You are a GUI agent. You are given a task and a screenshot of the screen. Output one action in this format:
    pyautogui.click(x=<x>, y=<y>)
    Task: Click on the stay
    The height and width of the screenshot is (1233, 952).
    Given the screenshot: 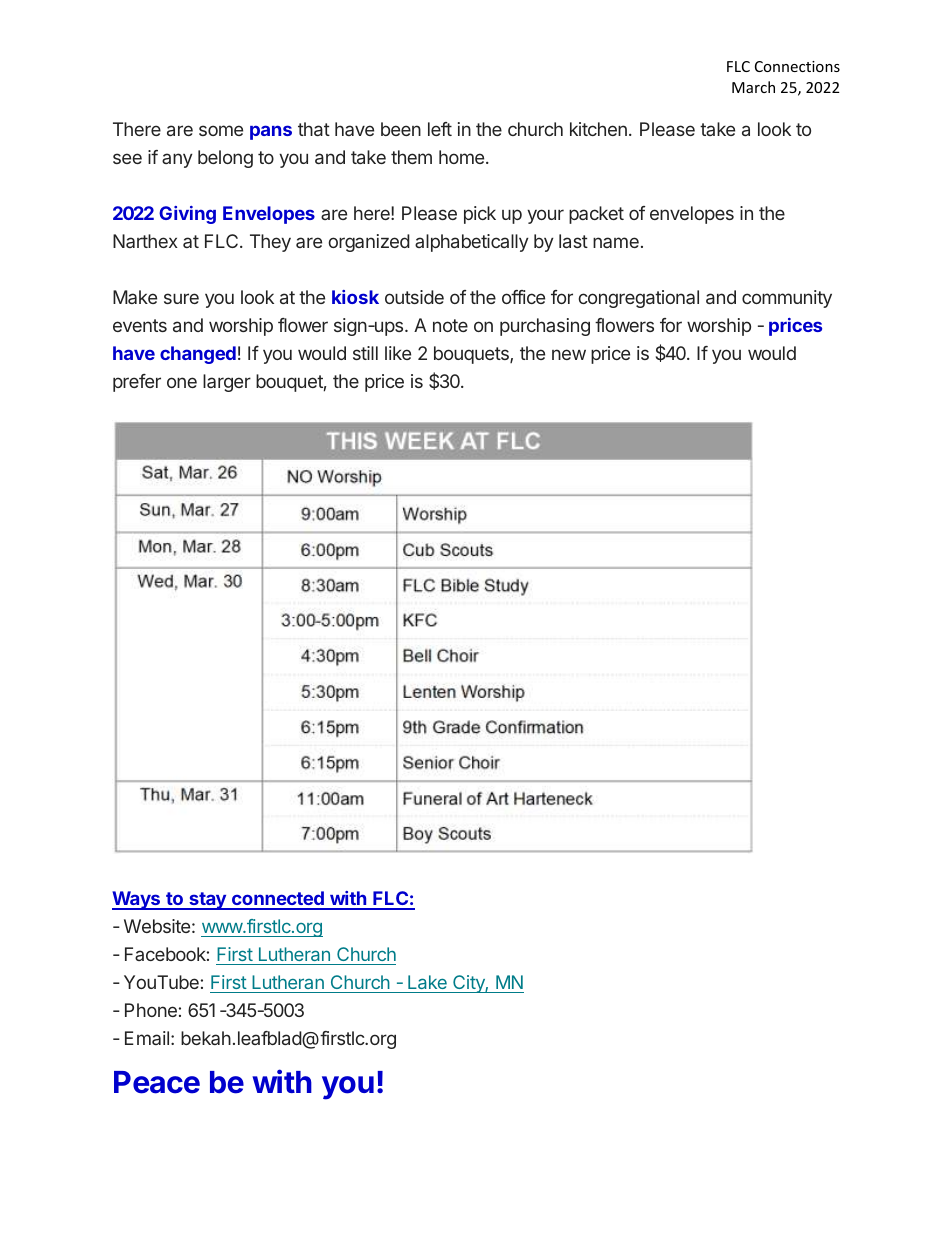 What is the action you would take?
    pyautogui.click(x=207, y=901)
